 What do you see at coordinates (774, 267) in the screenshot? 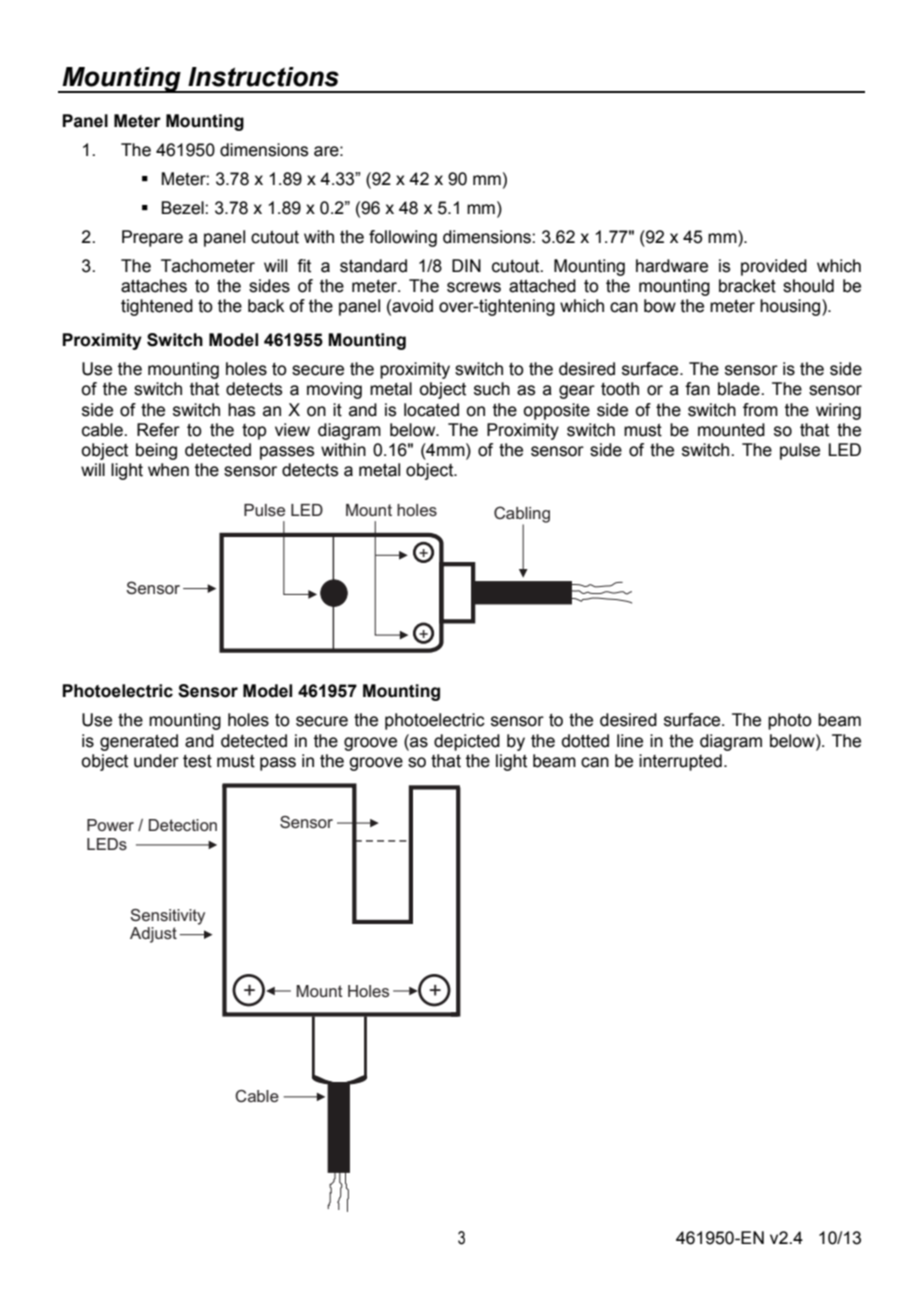
I see `provided` at bounding box center [774, 267].
